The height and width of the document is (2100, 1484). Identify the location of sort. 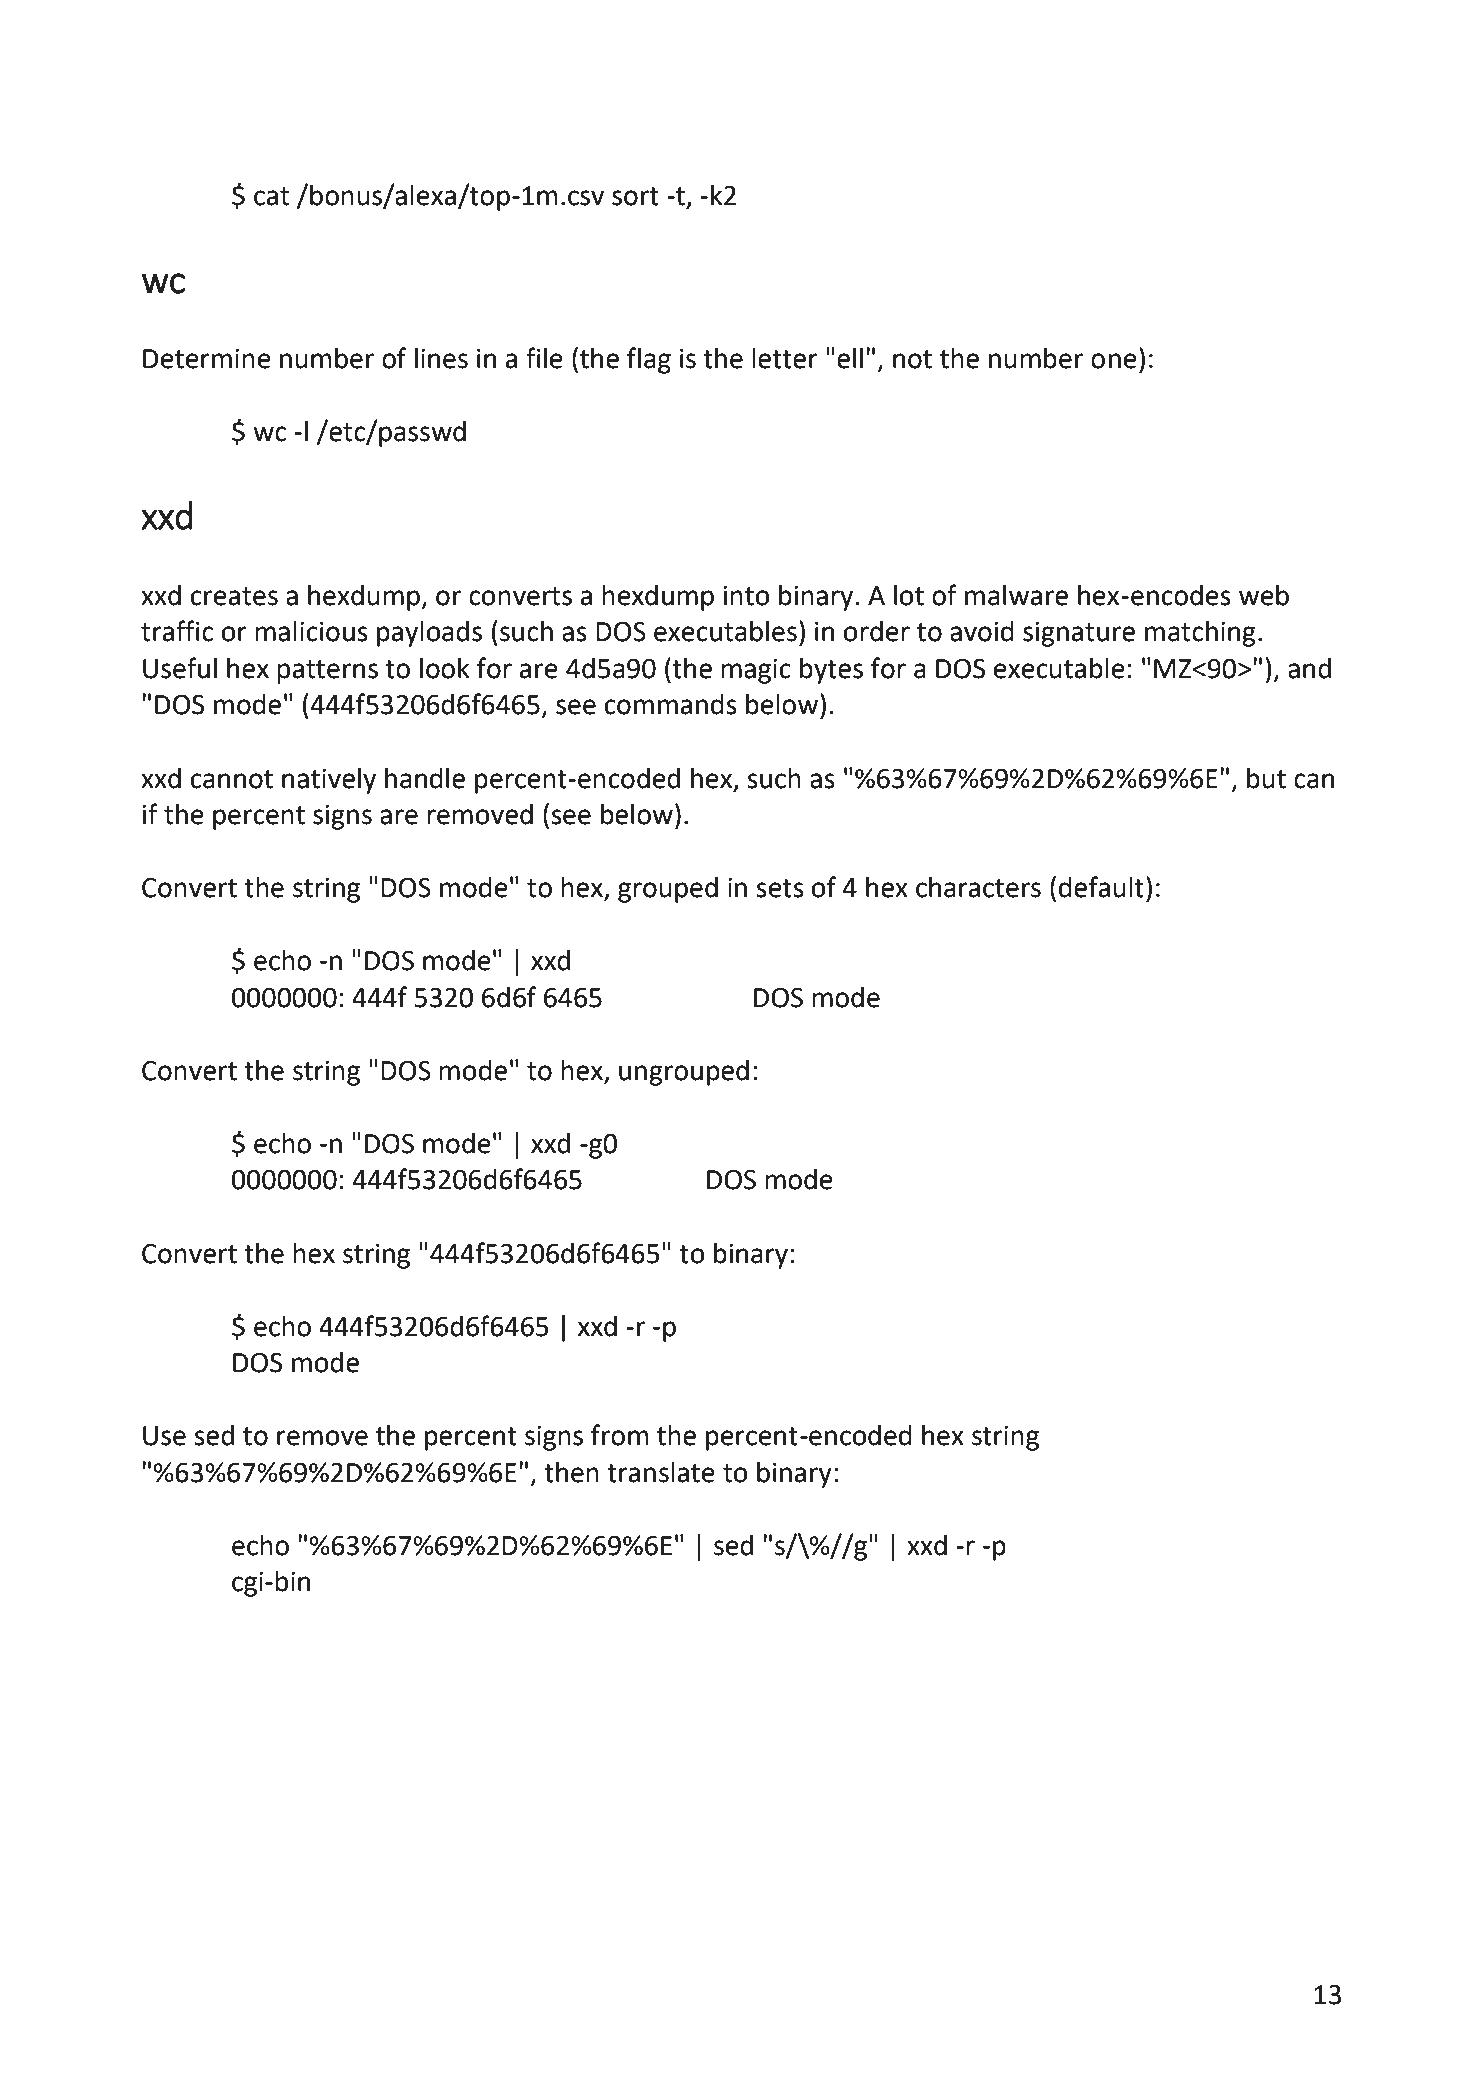
(635, 196).
